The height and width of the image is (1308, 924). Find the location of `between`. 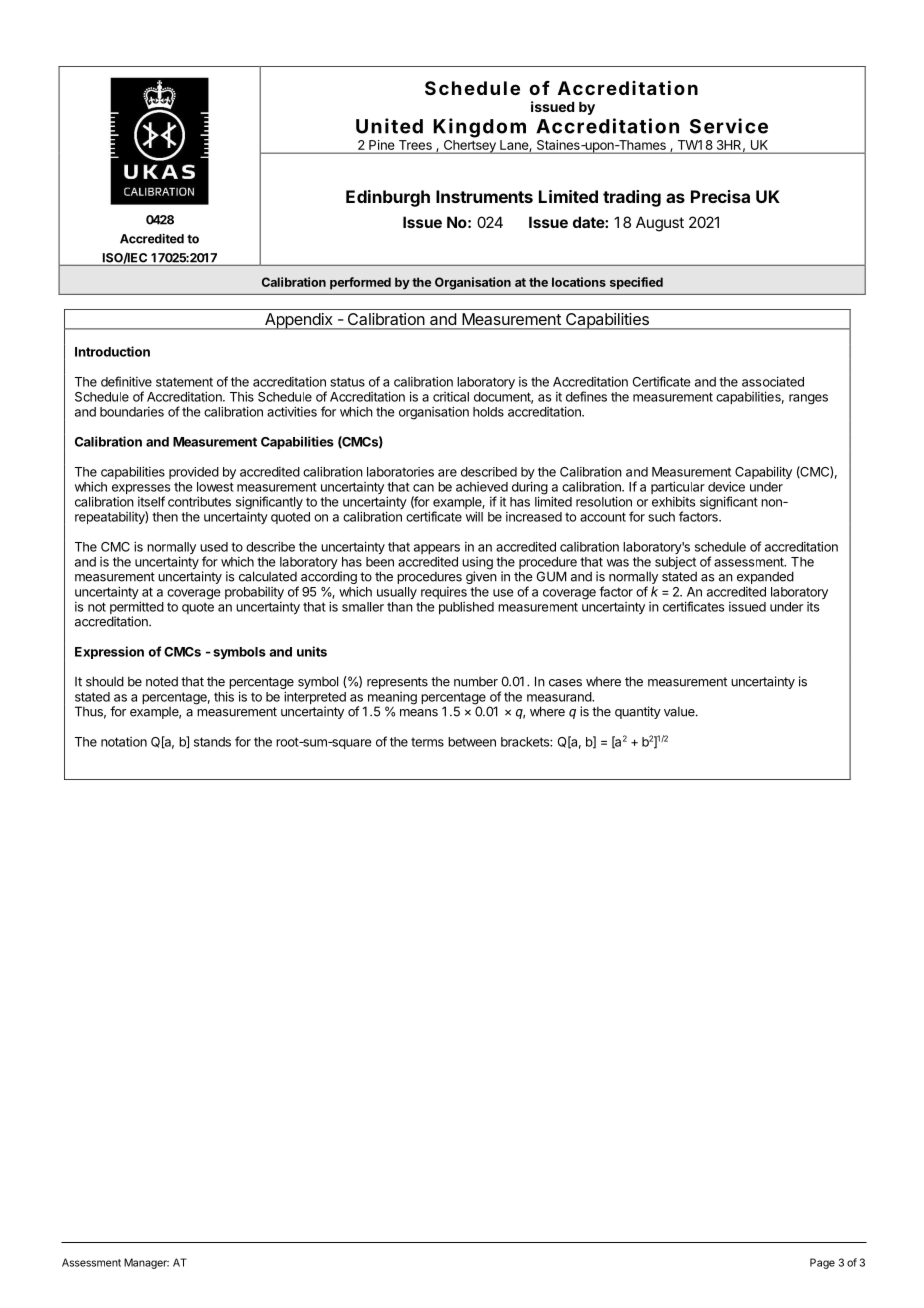

between is located at coordinates (472, 742).
